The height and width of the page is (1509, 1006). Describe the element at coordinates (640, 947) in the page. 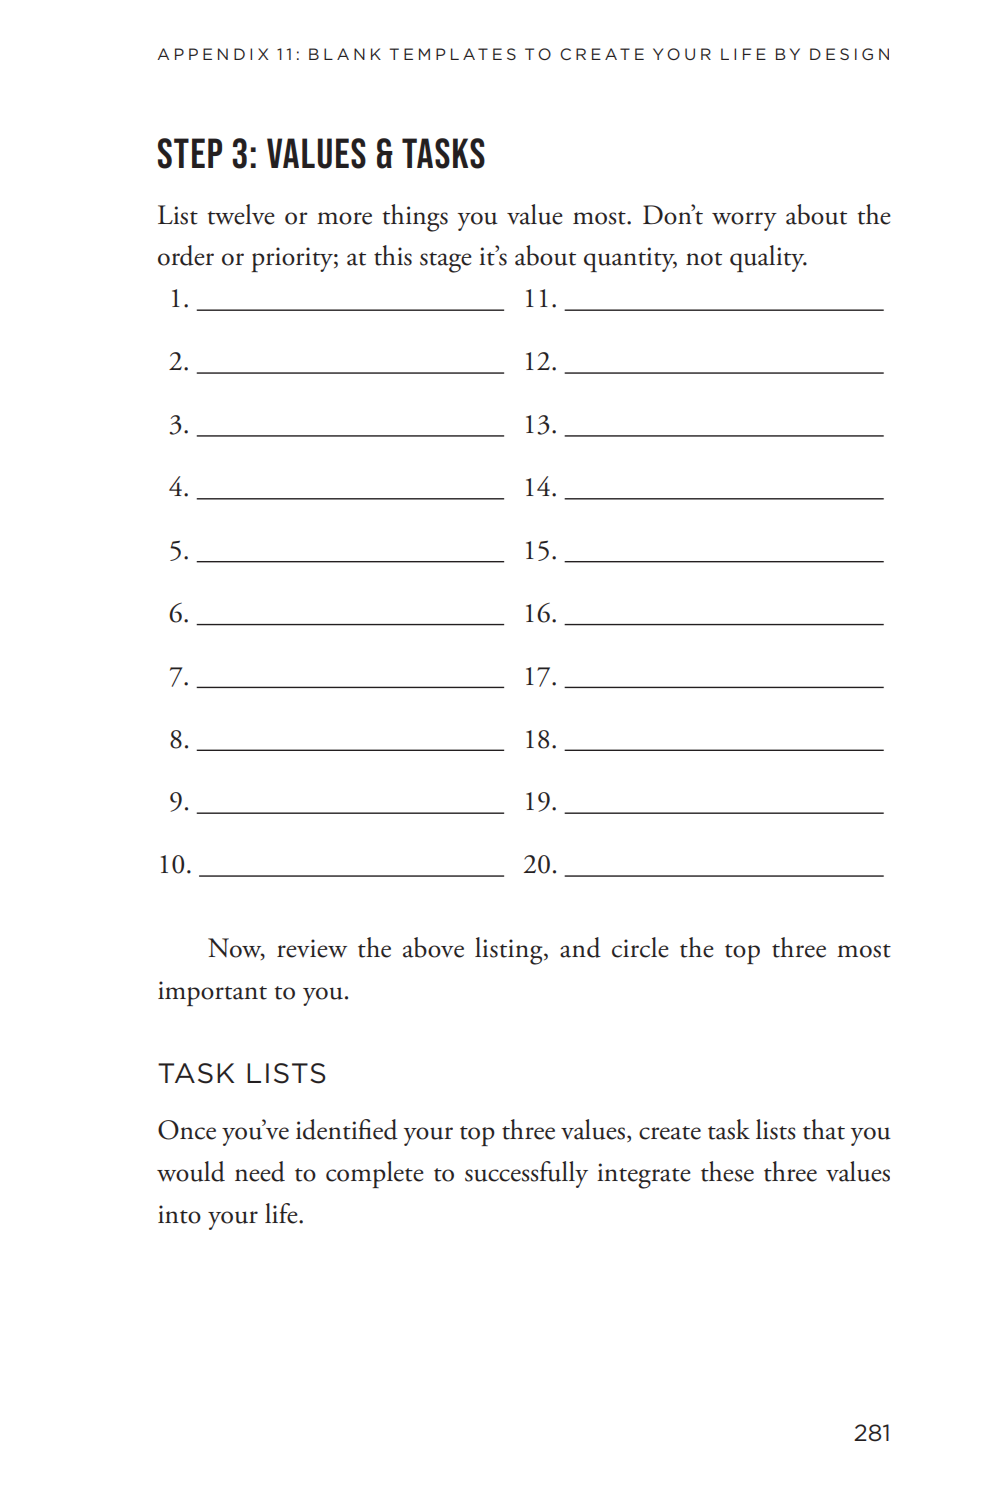

I see `circle` at that location.
